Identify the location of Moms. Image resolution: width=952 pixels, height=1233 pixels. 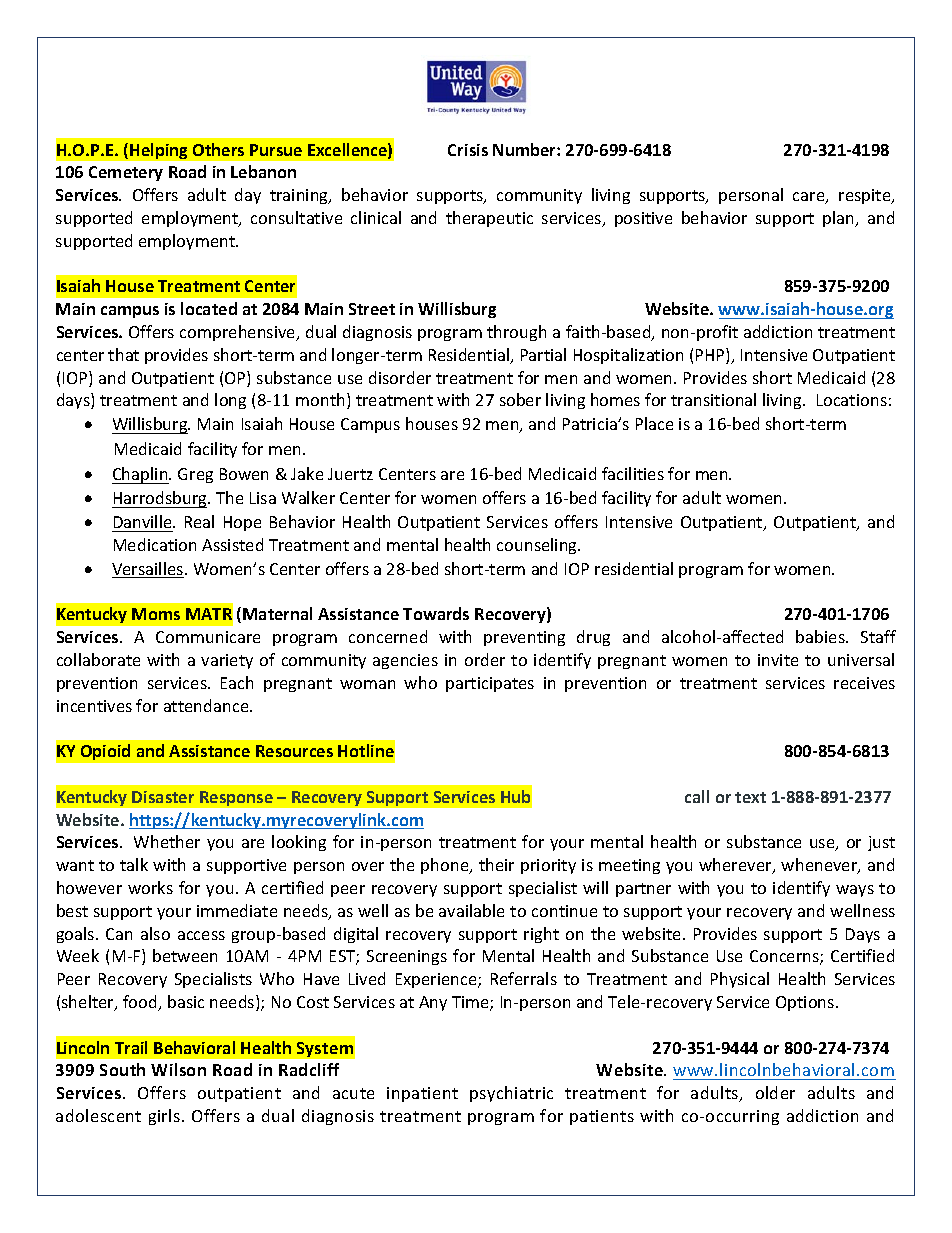
(156, 614).
